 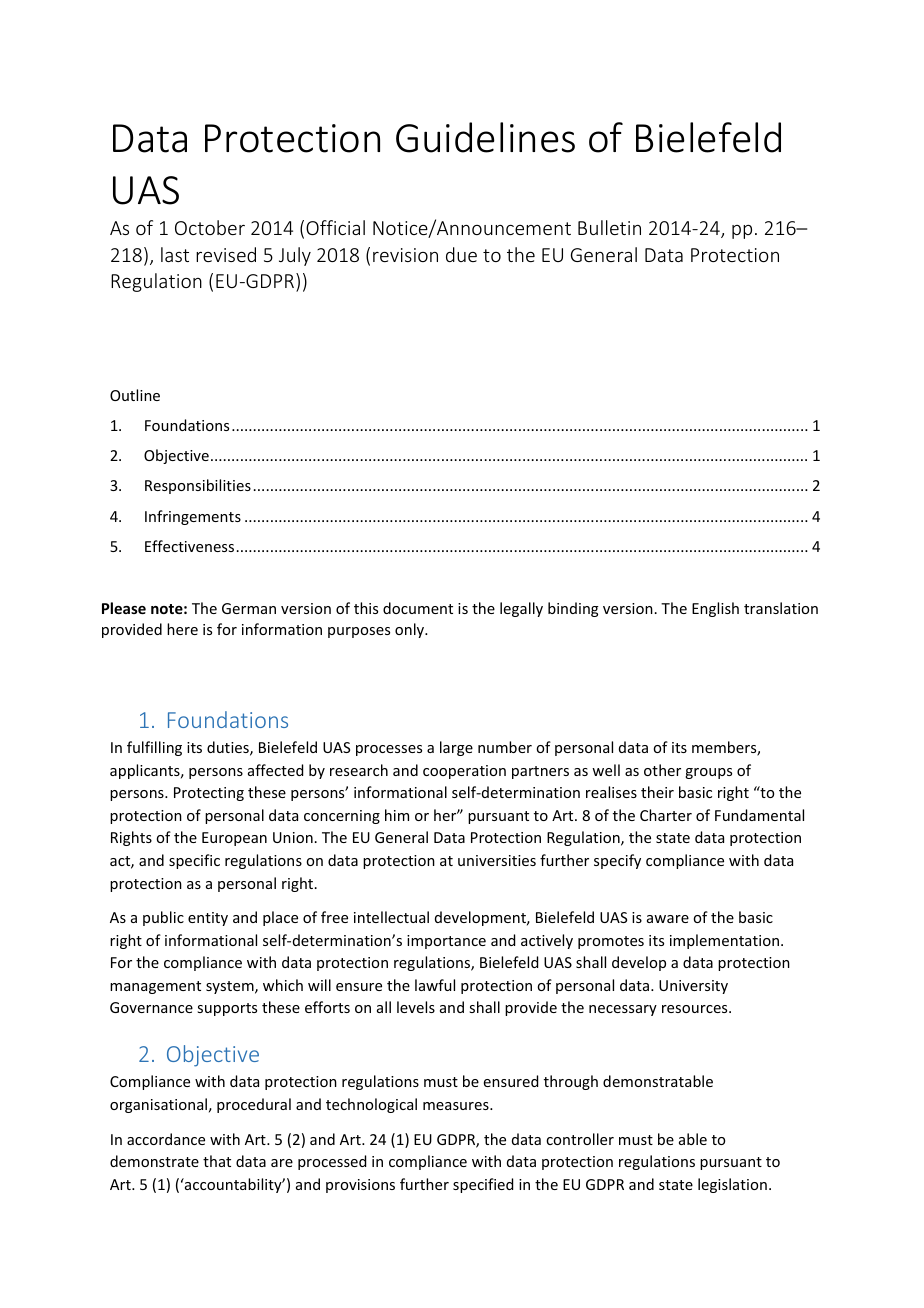 What do you see at coordinates (609, 227) in the screenshot?
I see `Bulletin` at bounding box center [609, 227].
